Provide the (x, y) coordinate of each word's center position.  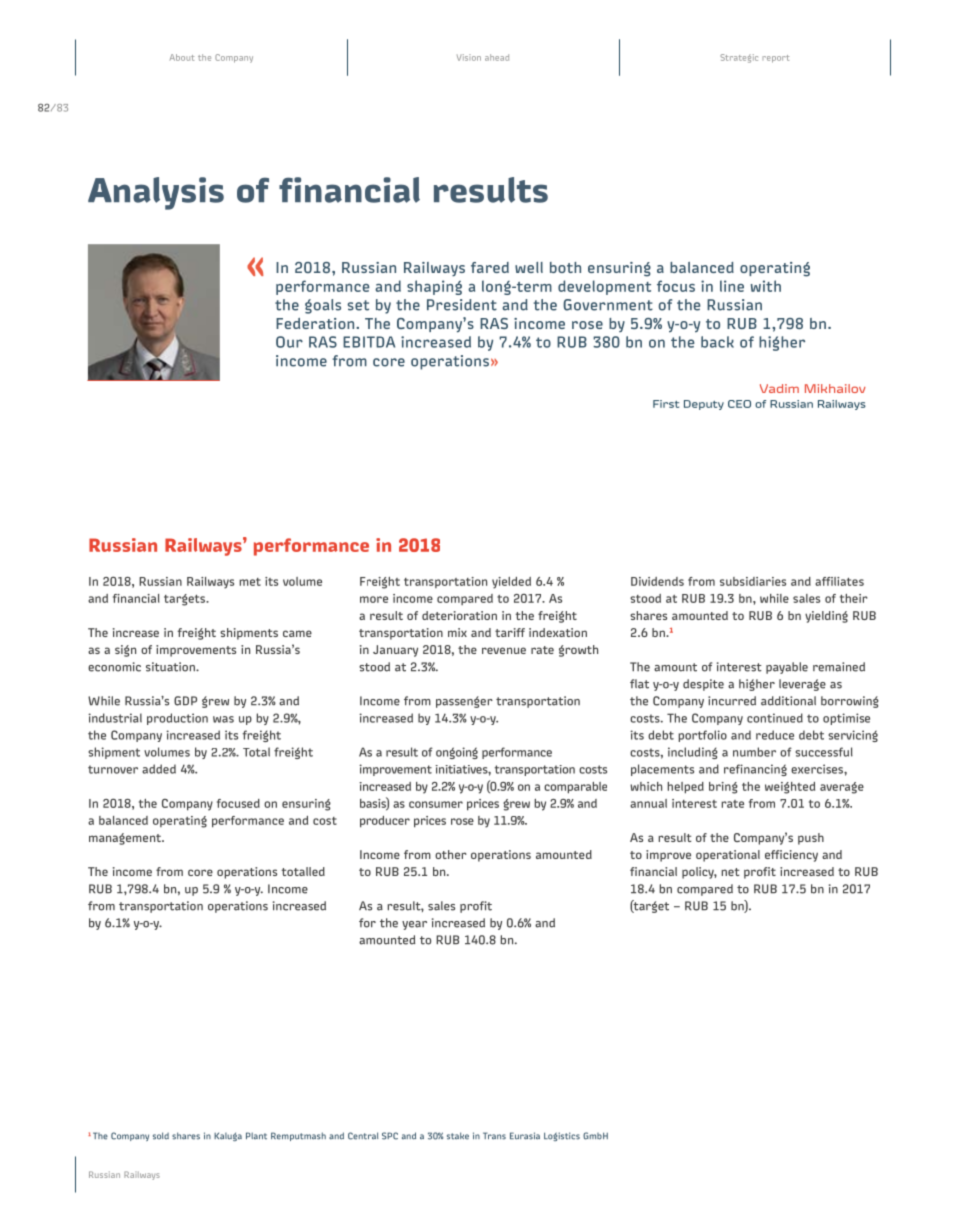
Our (289, 342)
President (462, 305)
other (451, 854)
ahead (497, 57)
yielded (511, 583)
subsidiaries (753, 581)
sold (161, 1136)
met (250, 582)
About (182, 57)
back (717, 342)
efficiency (791, 856)
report (775, 59)
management (126, 839)
